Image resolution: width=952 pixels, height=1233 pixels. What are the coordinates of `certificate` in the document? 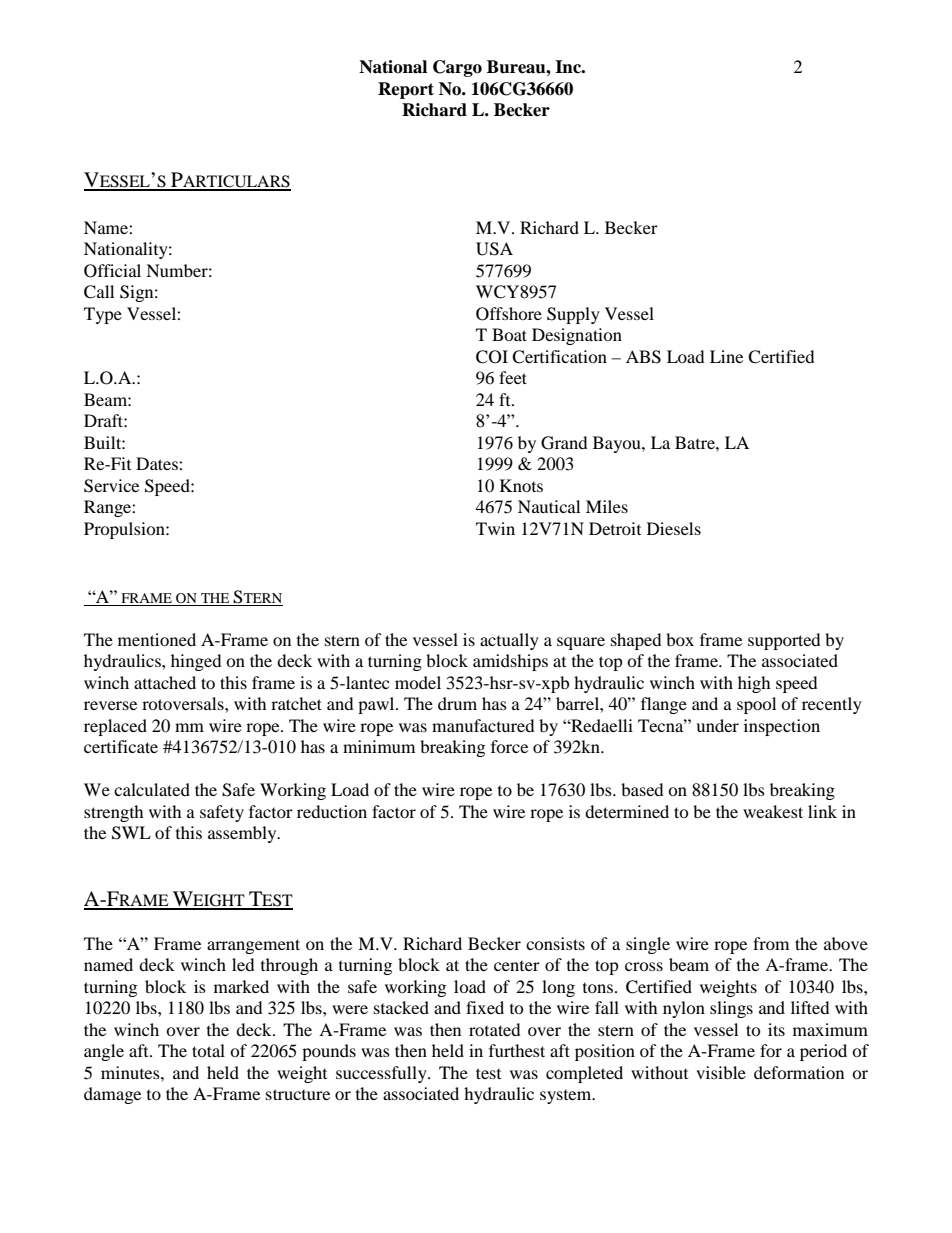 It's located at (121, 746).
